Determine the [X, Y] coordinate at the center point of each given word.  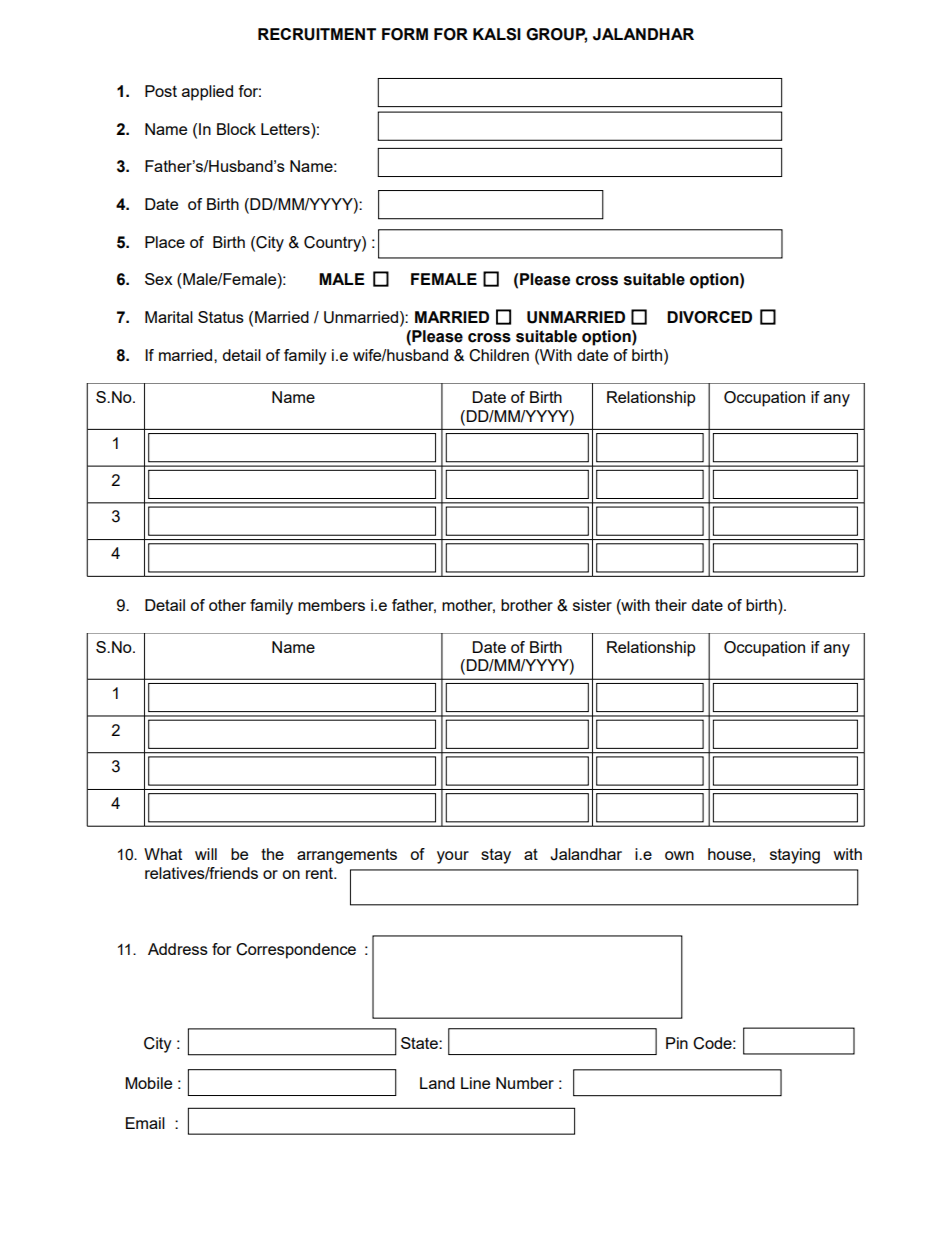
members [331, 605]
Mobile [148, 1083]
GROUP [556, 35]
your [453, 857]
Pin [677, 1043]
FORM [405, 34]
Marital [169, 317]
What [163, 854]
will [206, 854]
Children [499, 355]
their [671, 605]
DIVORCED [709, 317]
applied [207, 93]
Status [221, 317]
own [679, 855]
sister [592, 605]
